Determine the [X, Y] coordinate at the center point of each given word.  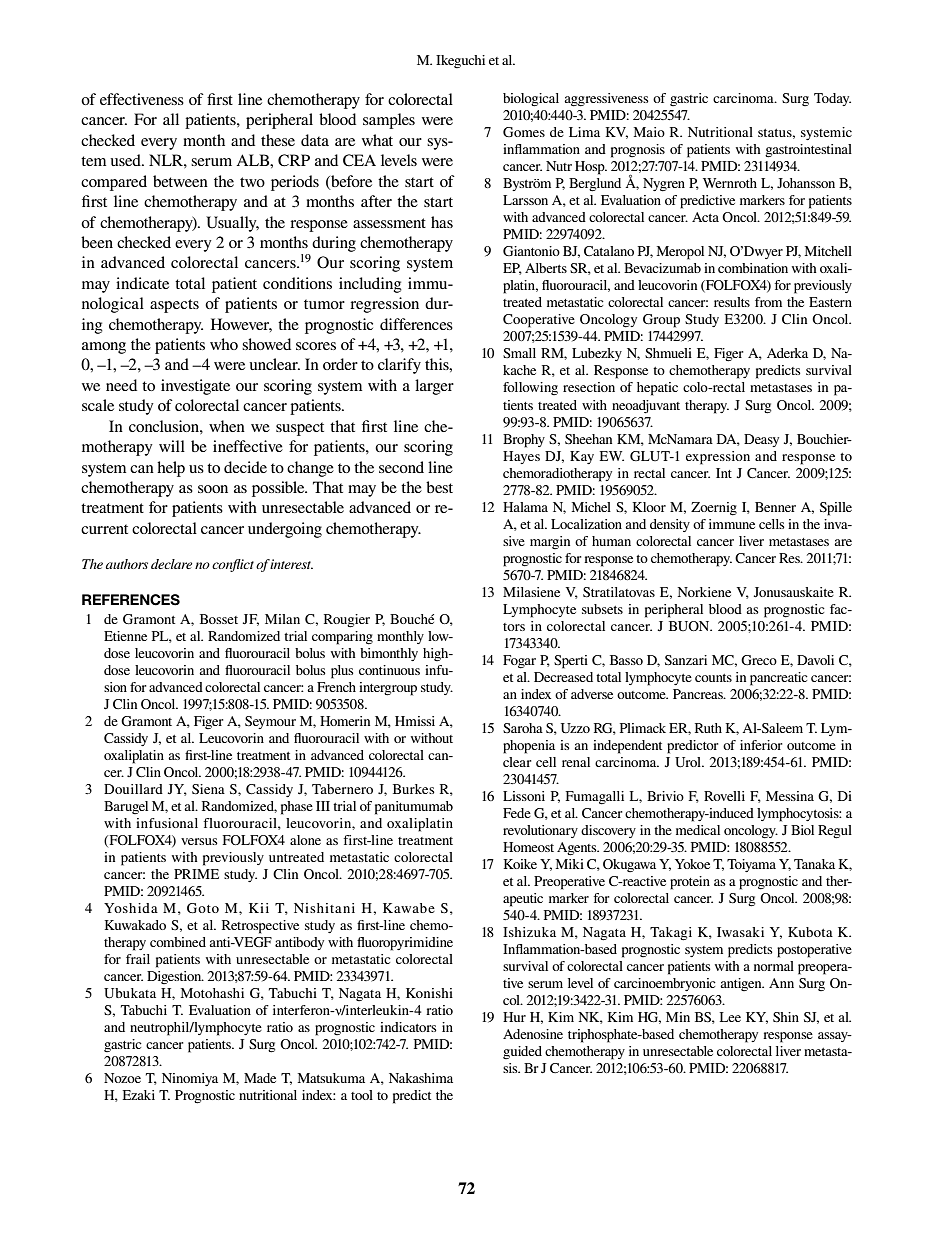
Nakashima [421, 1078]
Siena [208, 789]
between [180, 181]
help [171, 469]
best [439, 487]
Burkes [414, 789]
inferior [761, 745]
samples [389, 121]
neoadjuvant [646, 407]
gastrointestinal [808, 151]
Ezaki [138, 1095]
